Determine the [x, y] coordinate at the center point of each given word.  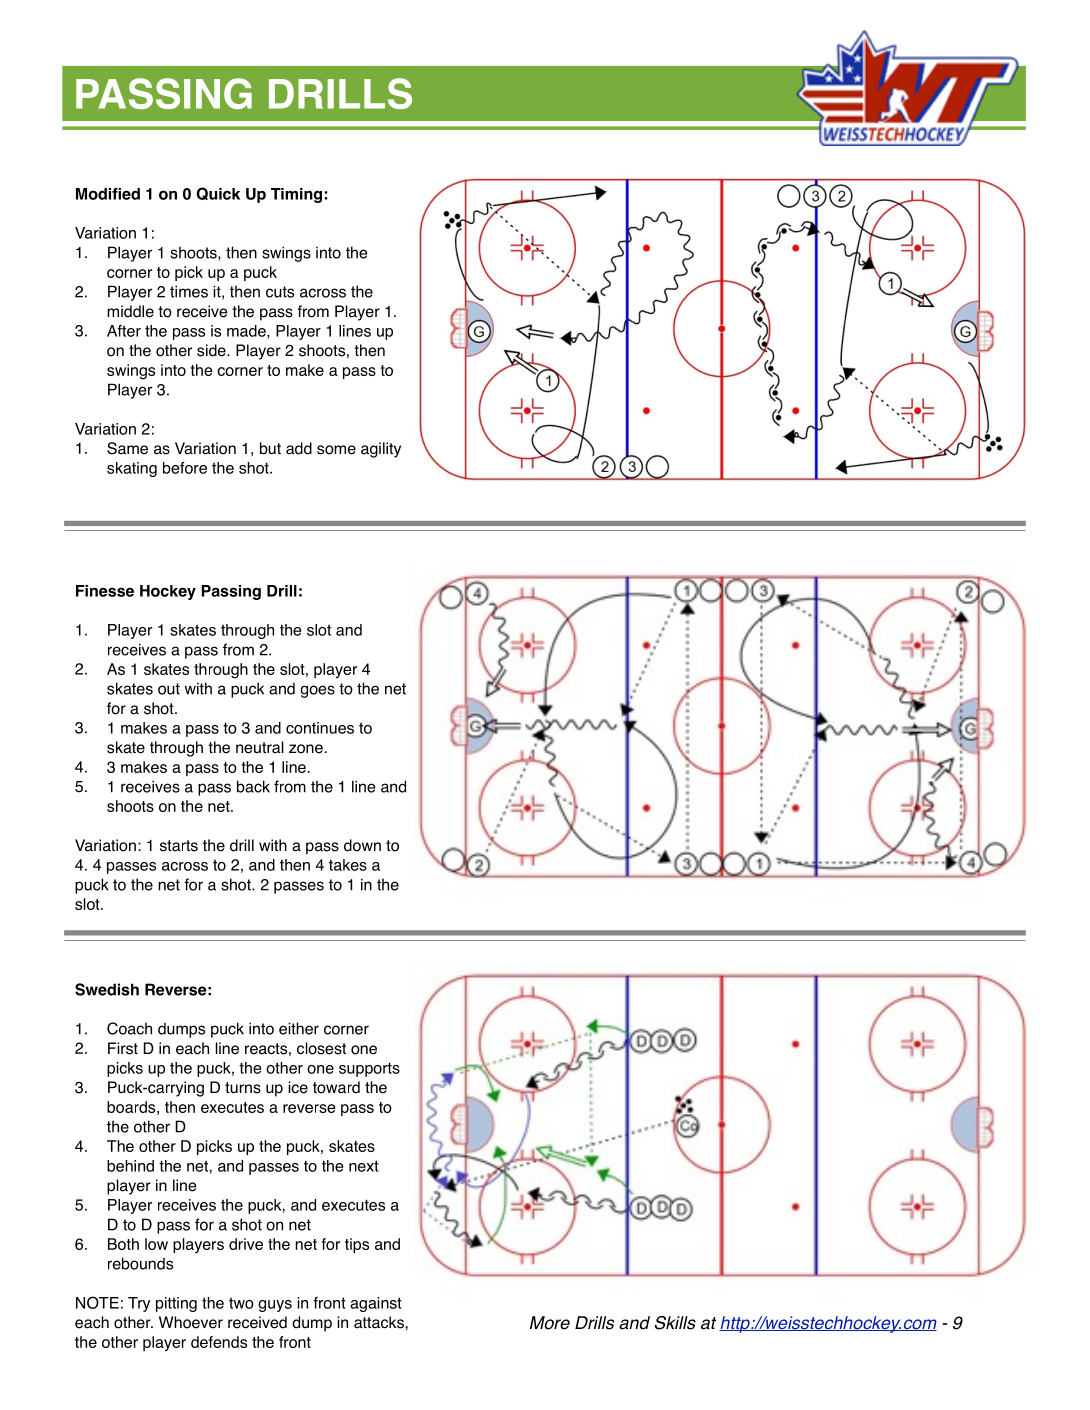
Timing [296, 195]
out [169, 689]
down [362, 845]
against [376, 1304]
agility [381, 450]
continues [320, 728]
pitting [176, 1304]
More [550, 1323]
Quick [218, 193]
